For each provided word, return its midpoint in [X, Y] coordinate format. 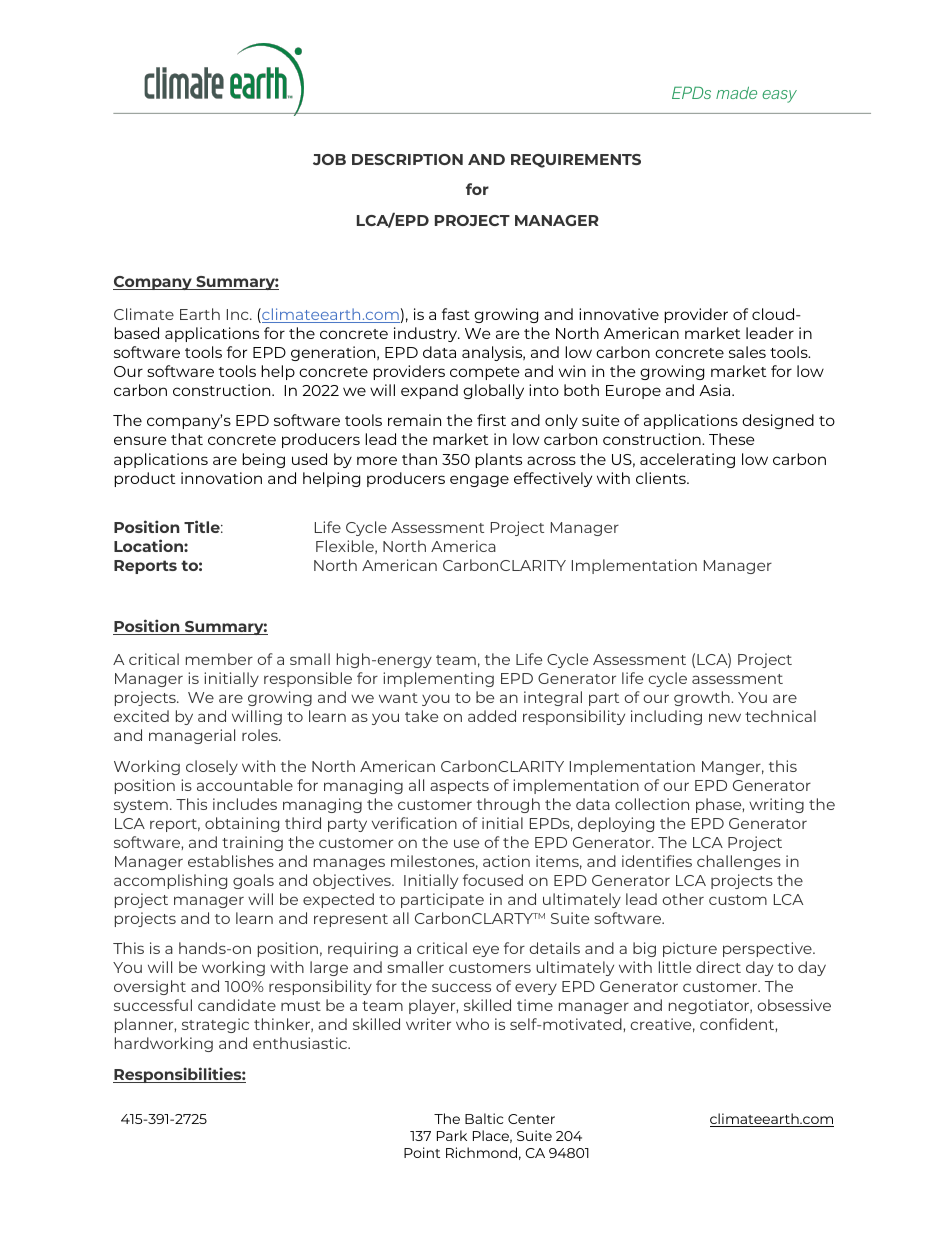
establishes [231, 861]
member [219, 659]
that [187, 439]
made [736, 93]
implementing [438, 679]
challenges [739, 862]
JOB [329, 159]
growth [703, 698]
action [506, 861]
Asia [716, 390]
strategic [215, 1025]
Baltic [484, 1118]
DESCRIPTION [407, 159]
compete [485, 373]
